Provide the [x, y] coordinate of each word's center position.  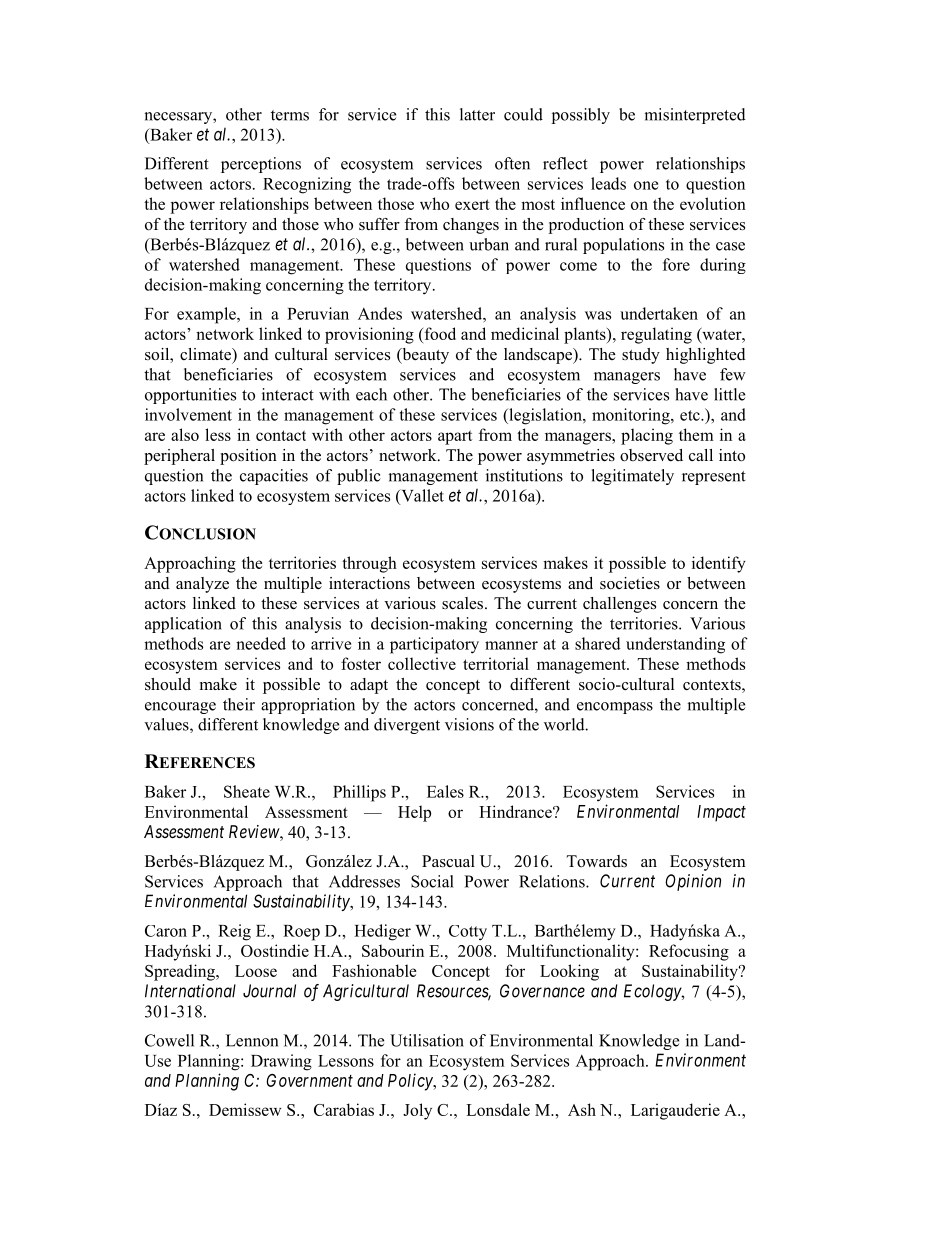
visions [469, 724]
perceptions [261, 165]
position [248, 457]
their [239, 704]
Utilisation [427, 1040]
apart [455, 437]
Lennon [252, 1040]
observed [651, 455]
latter [477, 114]
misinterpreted [695, 116]
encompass [615, 708]
